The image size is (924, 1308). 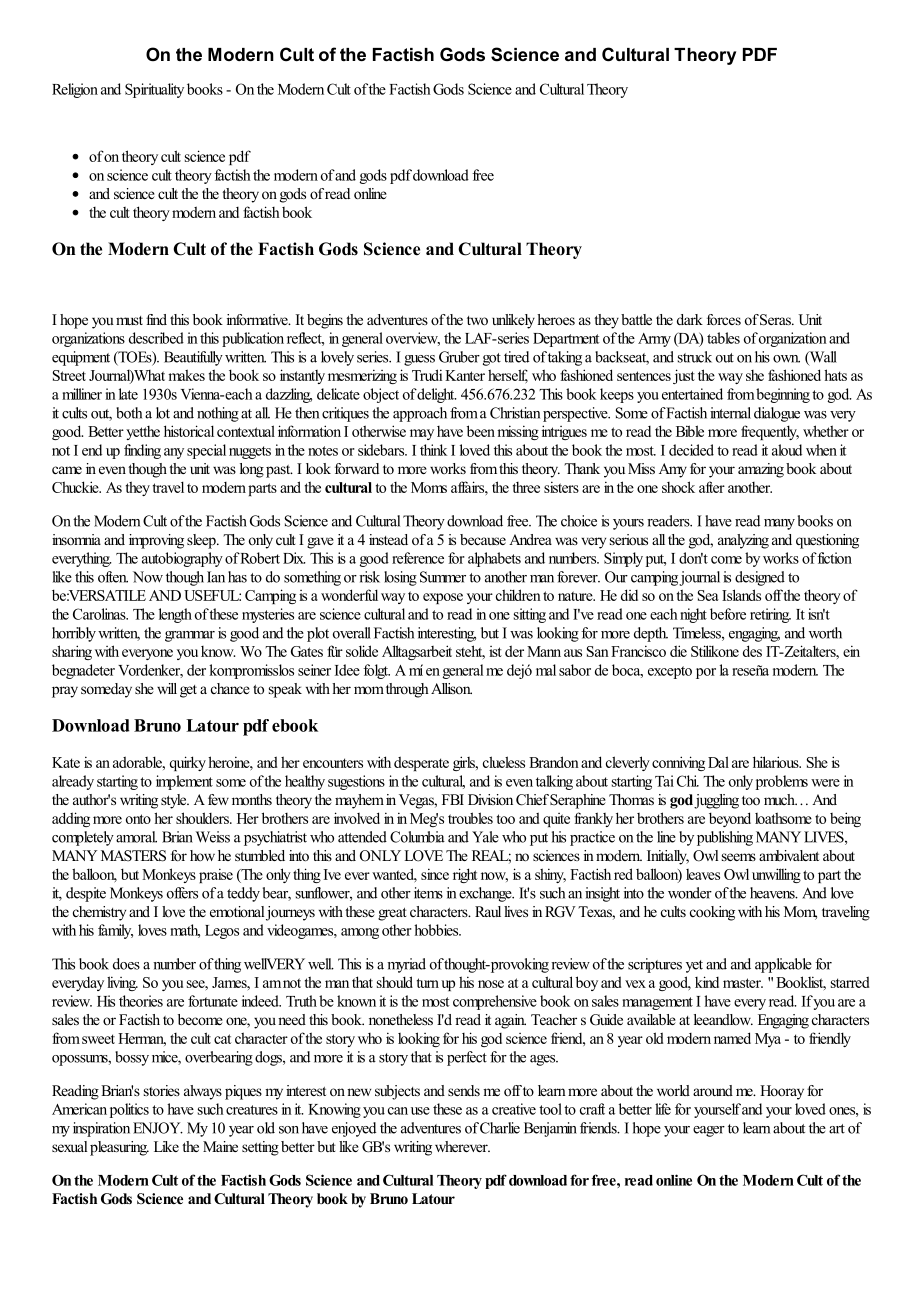 What do you see at coordinates (129, 1110) in the image?
I see `politics` at bounding box center [129, 1110].
